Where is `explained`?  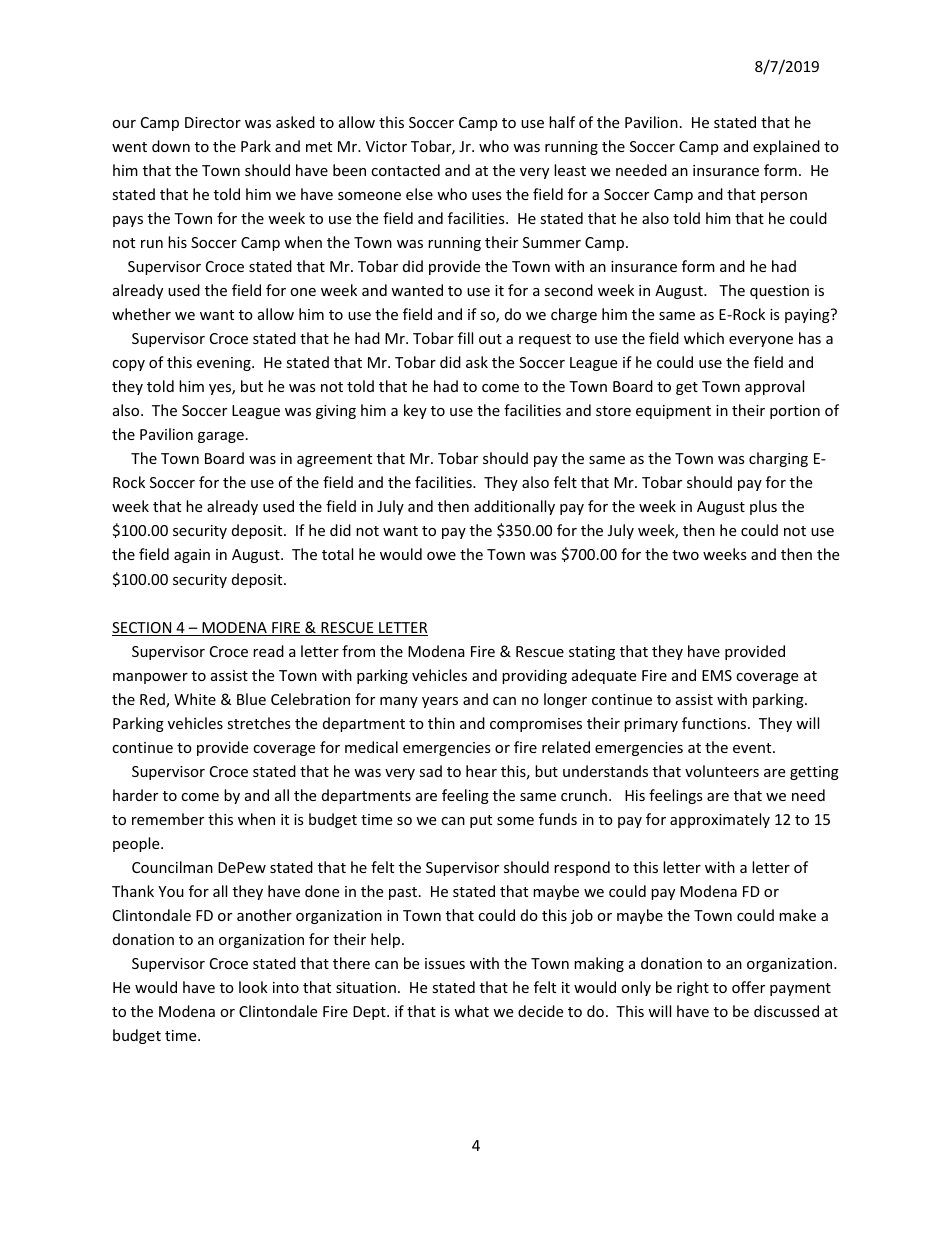 explained is located at coordinates (786, 147).
